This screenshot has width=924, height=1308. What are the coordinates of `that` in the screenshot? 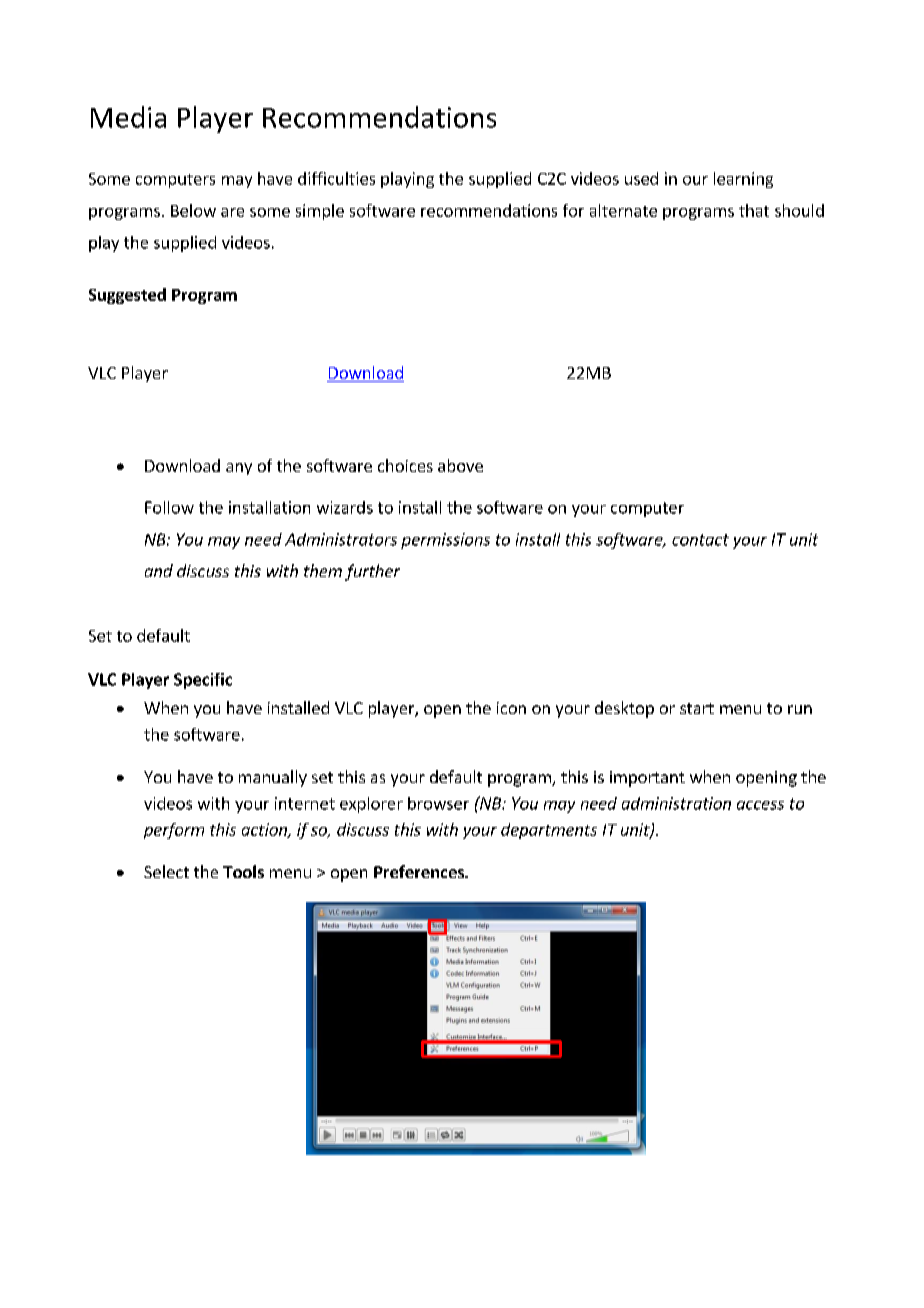 It's located at (754, 210).
